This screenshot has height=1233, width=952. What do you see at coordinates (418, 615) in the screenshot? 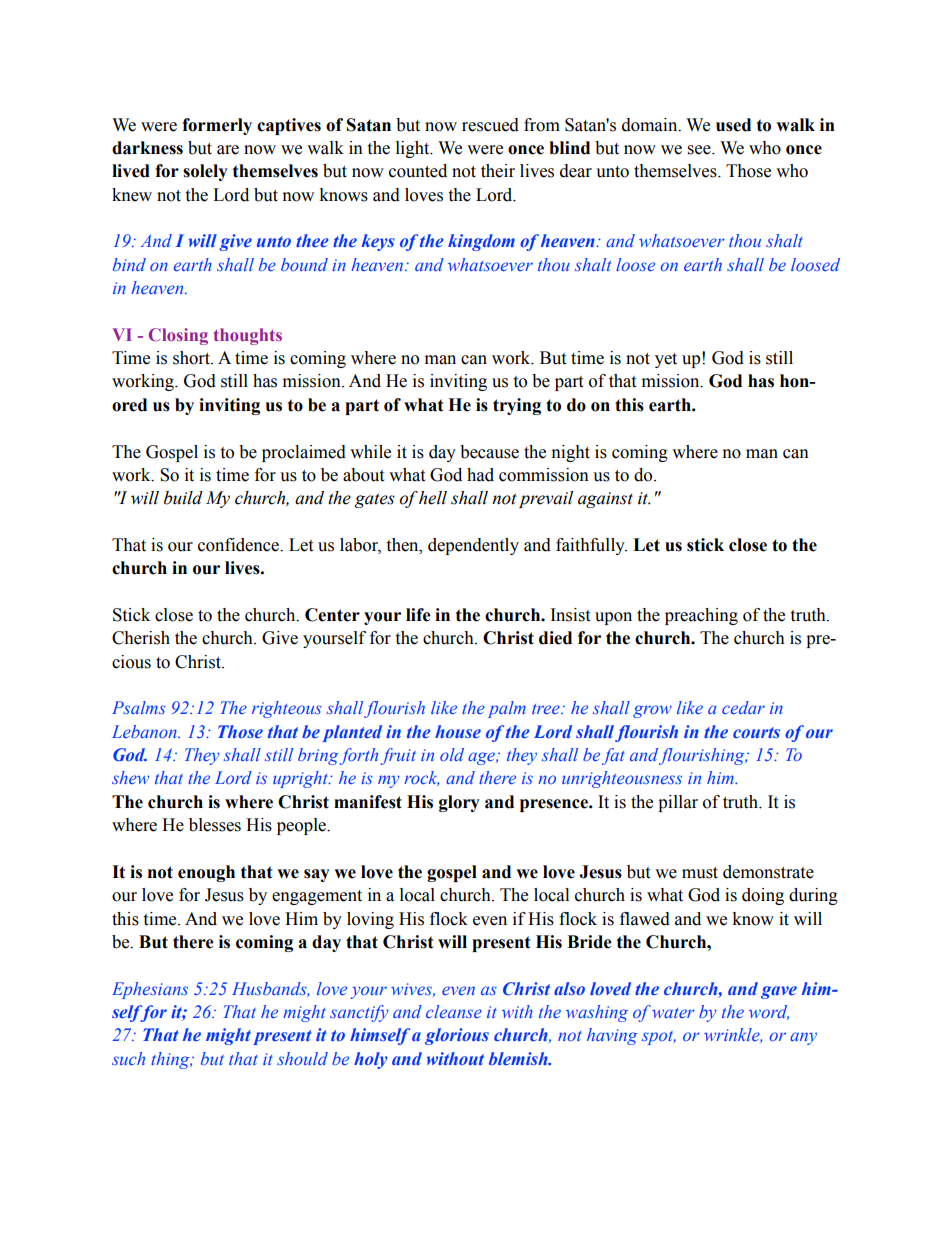
I see `life` at bounding box center [418, 615].
